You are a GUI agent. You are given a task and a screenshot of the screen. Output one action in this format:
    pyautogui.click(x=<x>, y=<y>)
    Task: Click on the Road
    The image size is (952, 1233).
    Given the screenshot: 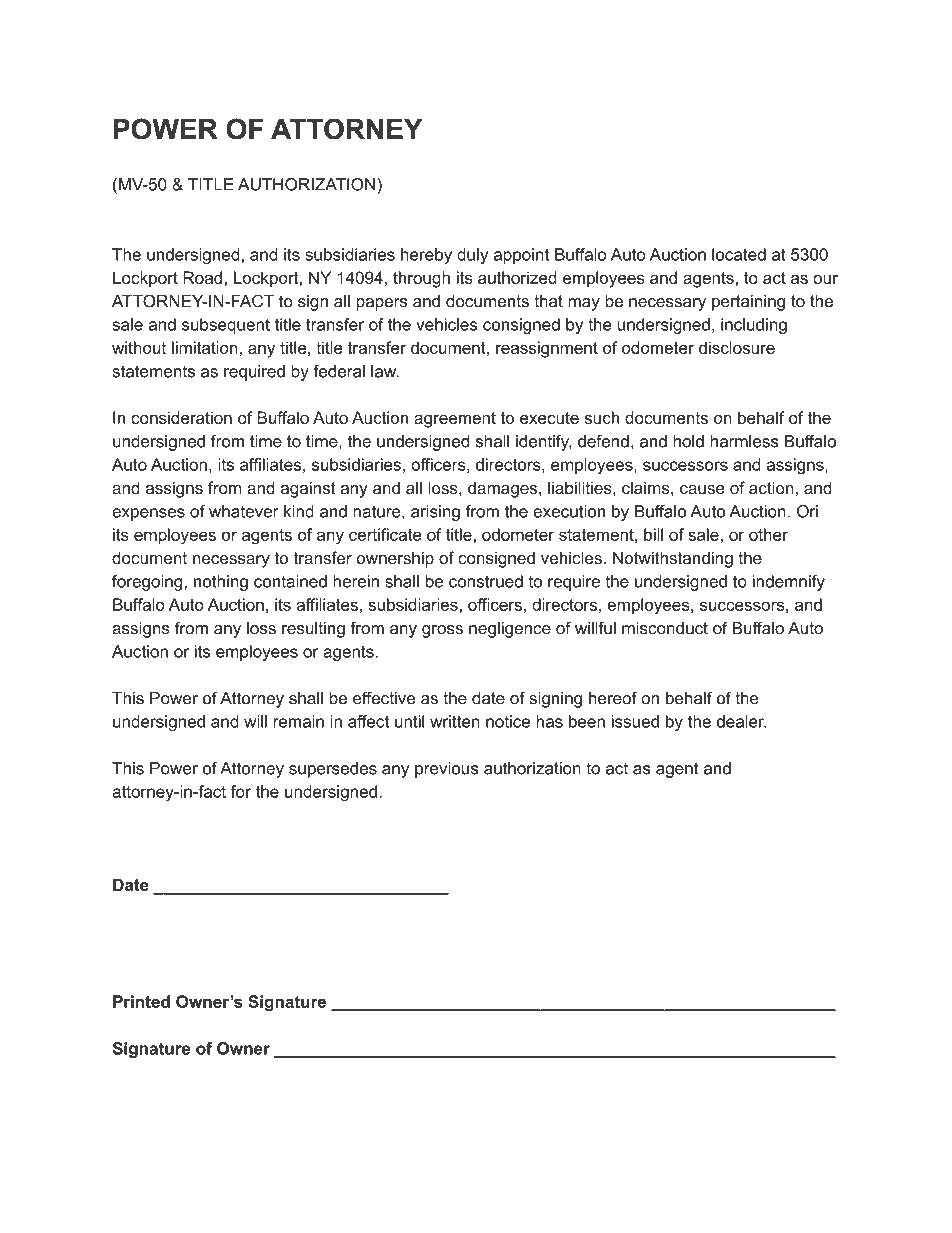 What is the action you would take?
    pyautogui.click(x=202, y=277)
